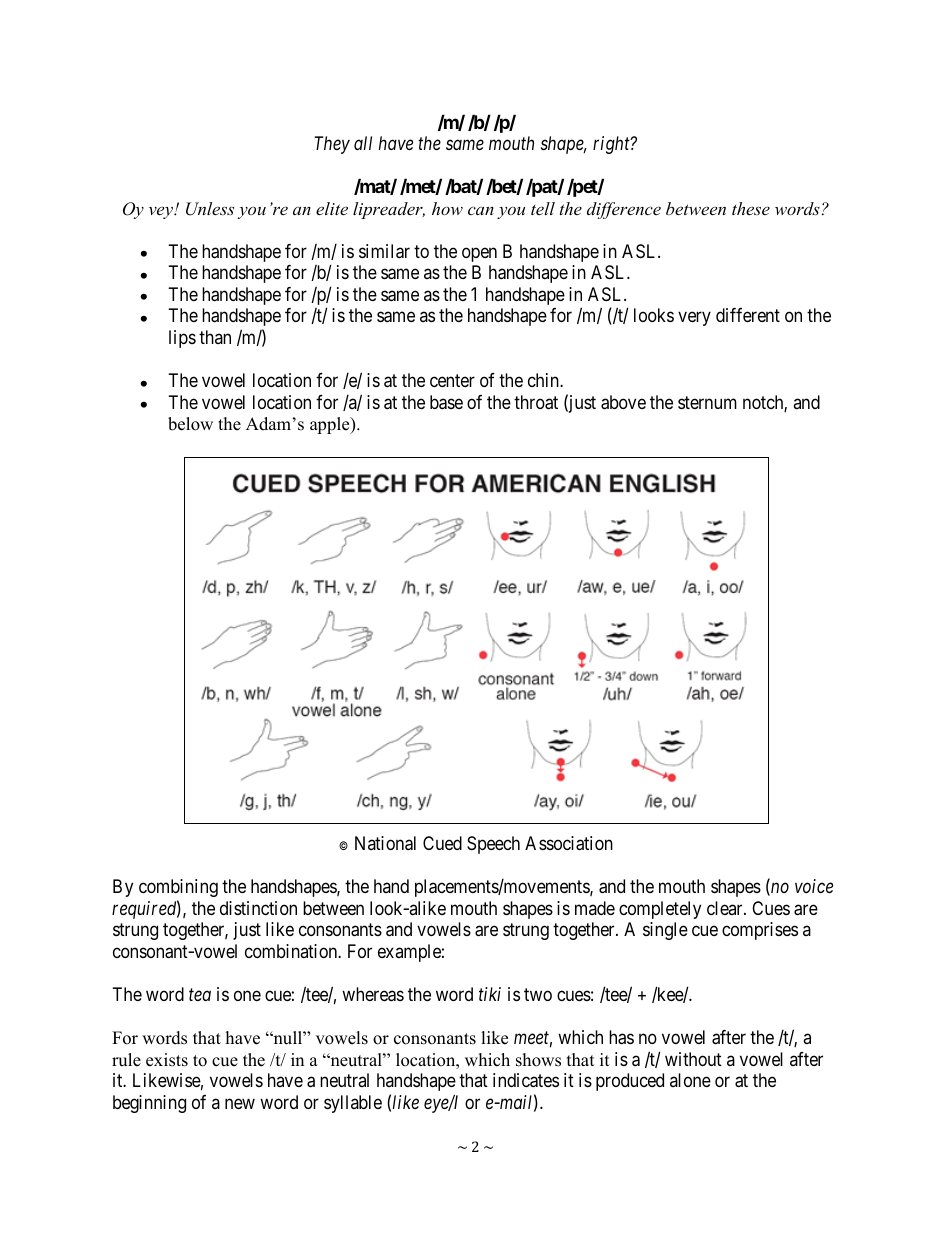 Image resolution: width=952 pixels, height=1233 pixels. I want to click on Unless, so click(210, 209).
